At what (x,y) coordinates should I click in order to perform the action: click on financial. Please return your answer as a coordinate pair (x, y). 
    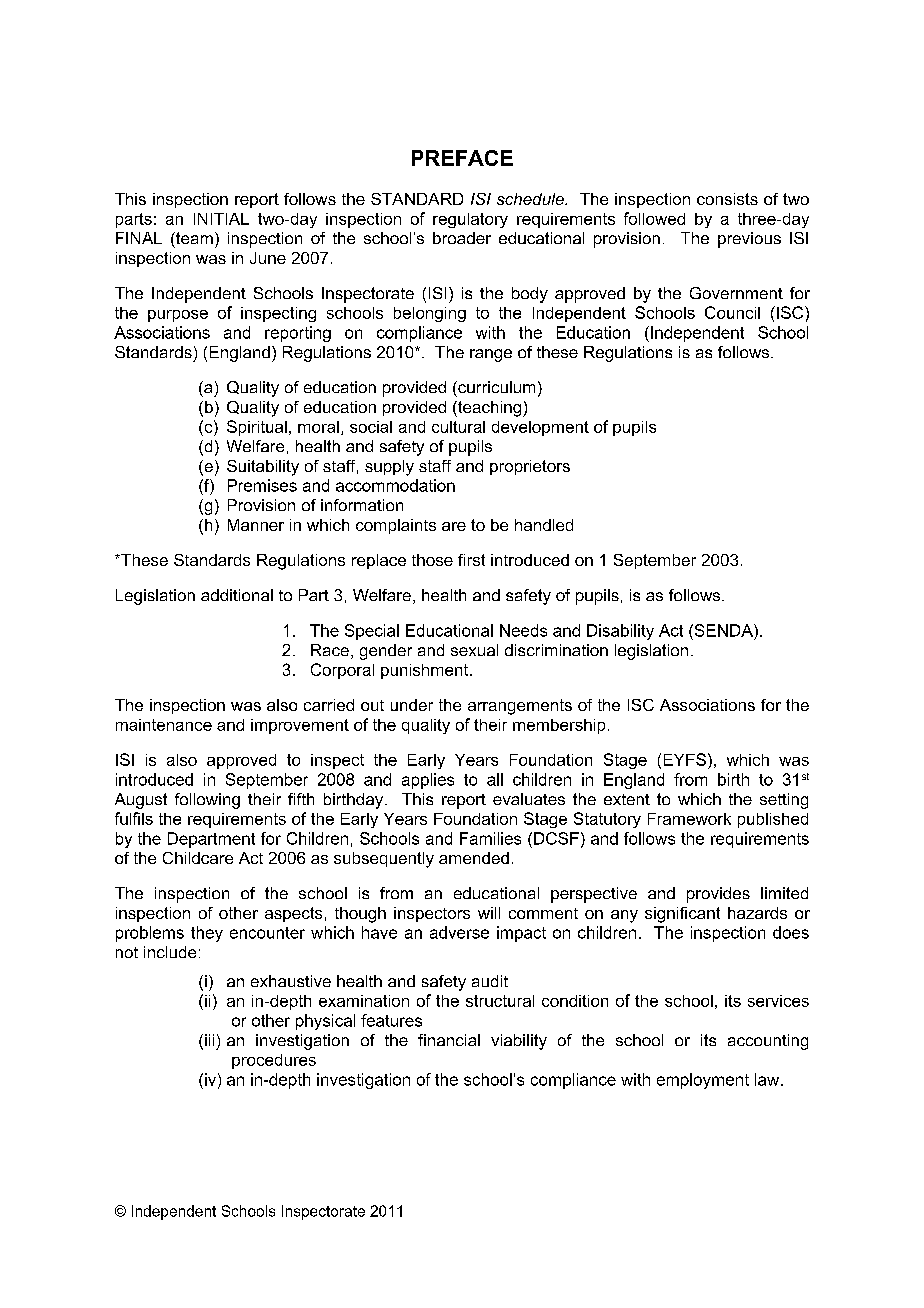
    Looking at the image, I should click on (449, 1040).
